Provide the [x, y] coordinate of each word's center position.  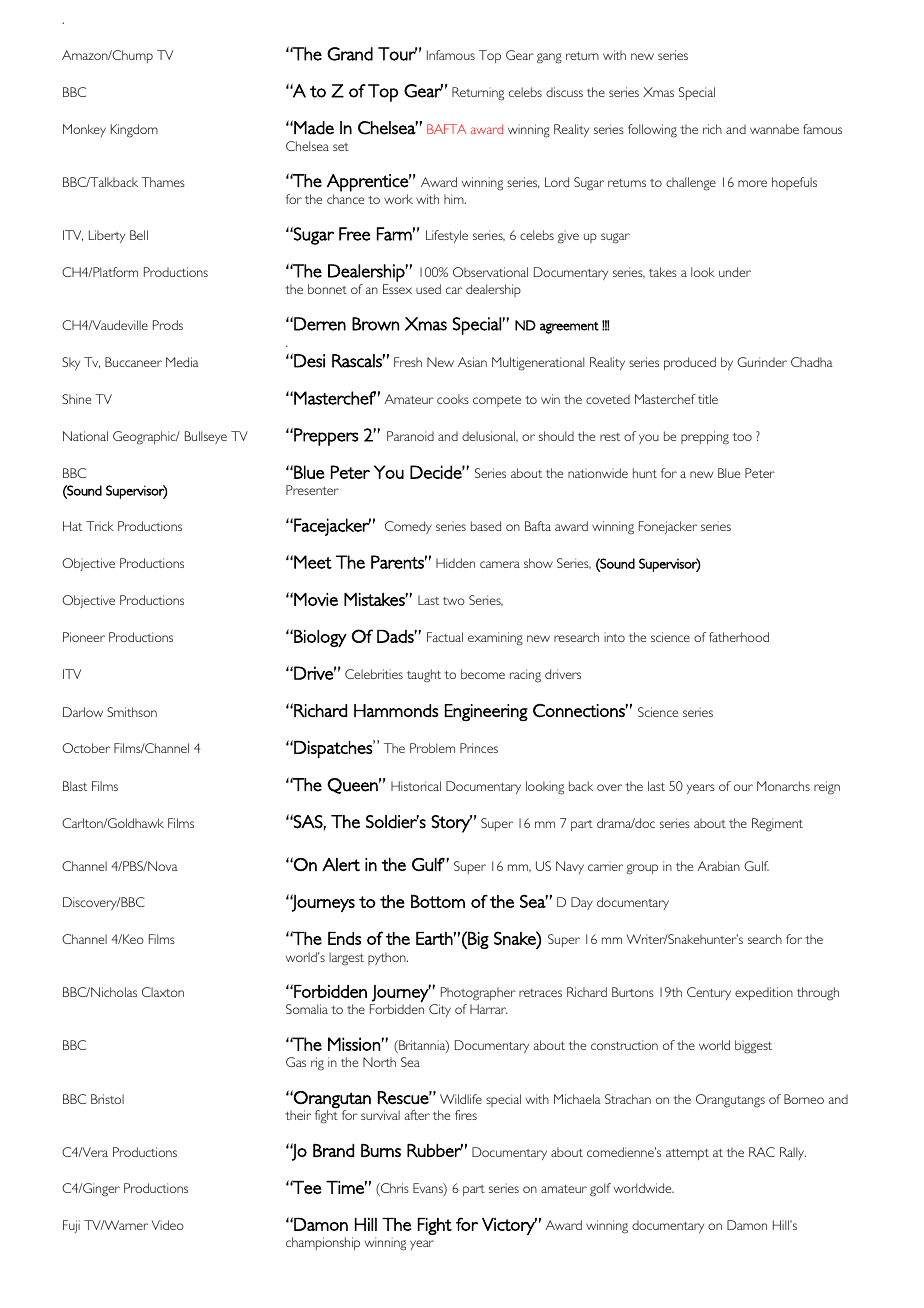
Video [167, 1225]
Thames [163, 182]
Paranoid [410, 436]
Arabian [718, 866]
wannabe [774, 129]
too [742, 437]
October [86, 748]
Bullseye [206, 437]
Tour [397, 54]
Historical [416, 786]
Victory [509, 1226]
